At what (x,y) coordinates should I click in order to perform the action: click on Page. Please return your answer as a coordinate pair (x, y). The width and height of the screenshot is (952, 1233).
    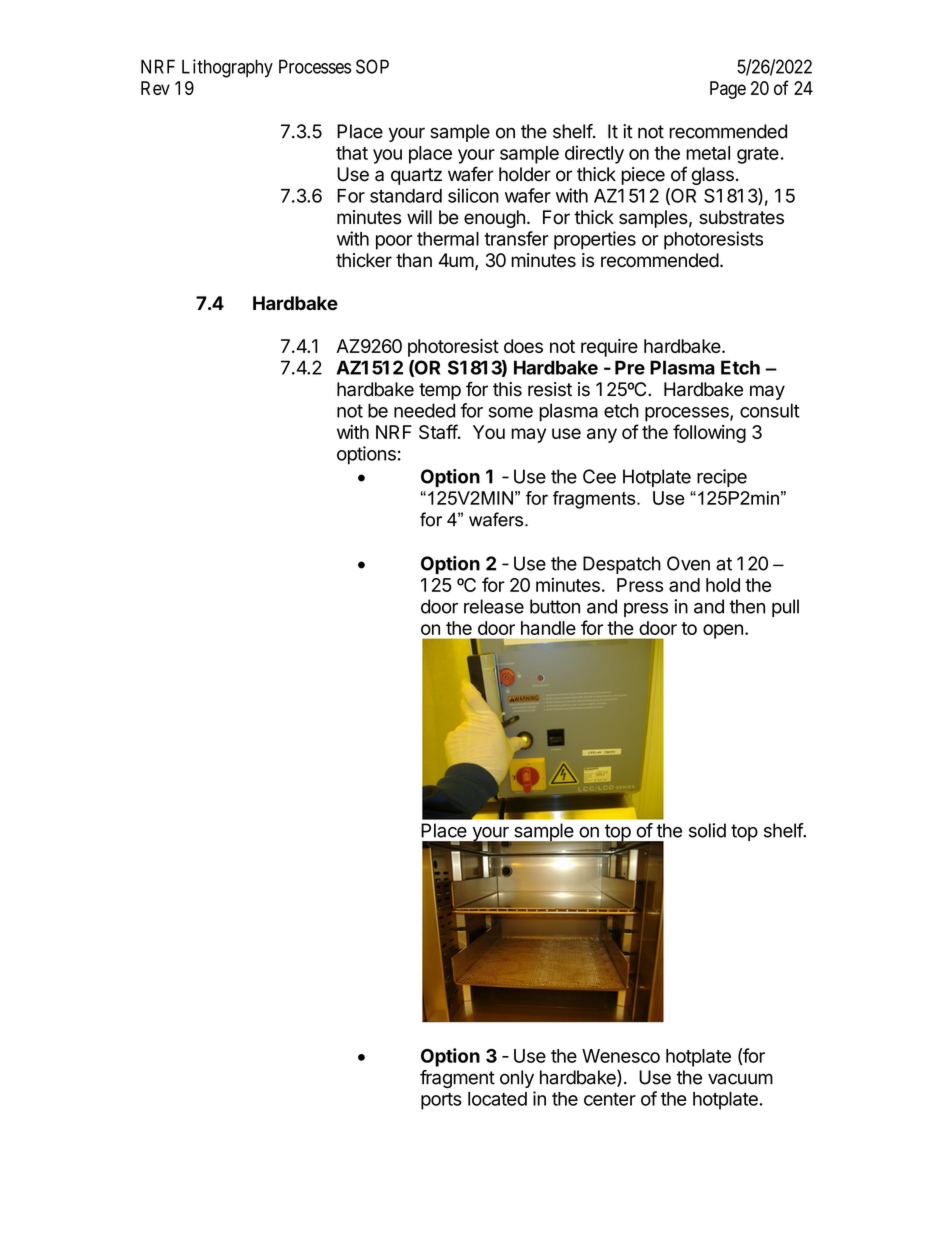
    Looking at the image, I should click on (728, 90).
